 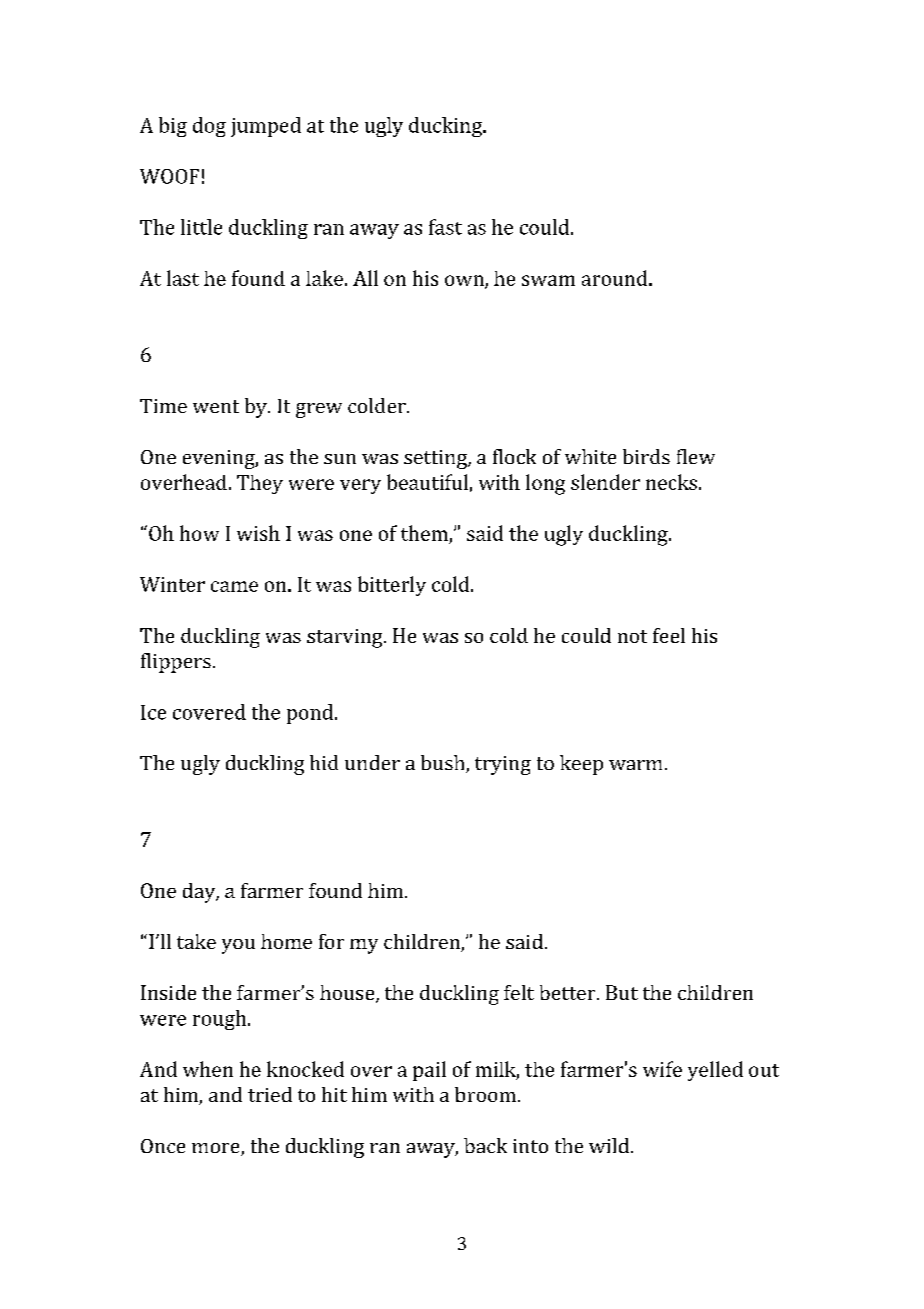 What do you see at coordinates (260, 484) in the document?
I see `They` at bounding box center [260, 484].
